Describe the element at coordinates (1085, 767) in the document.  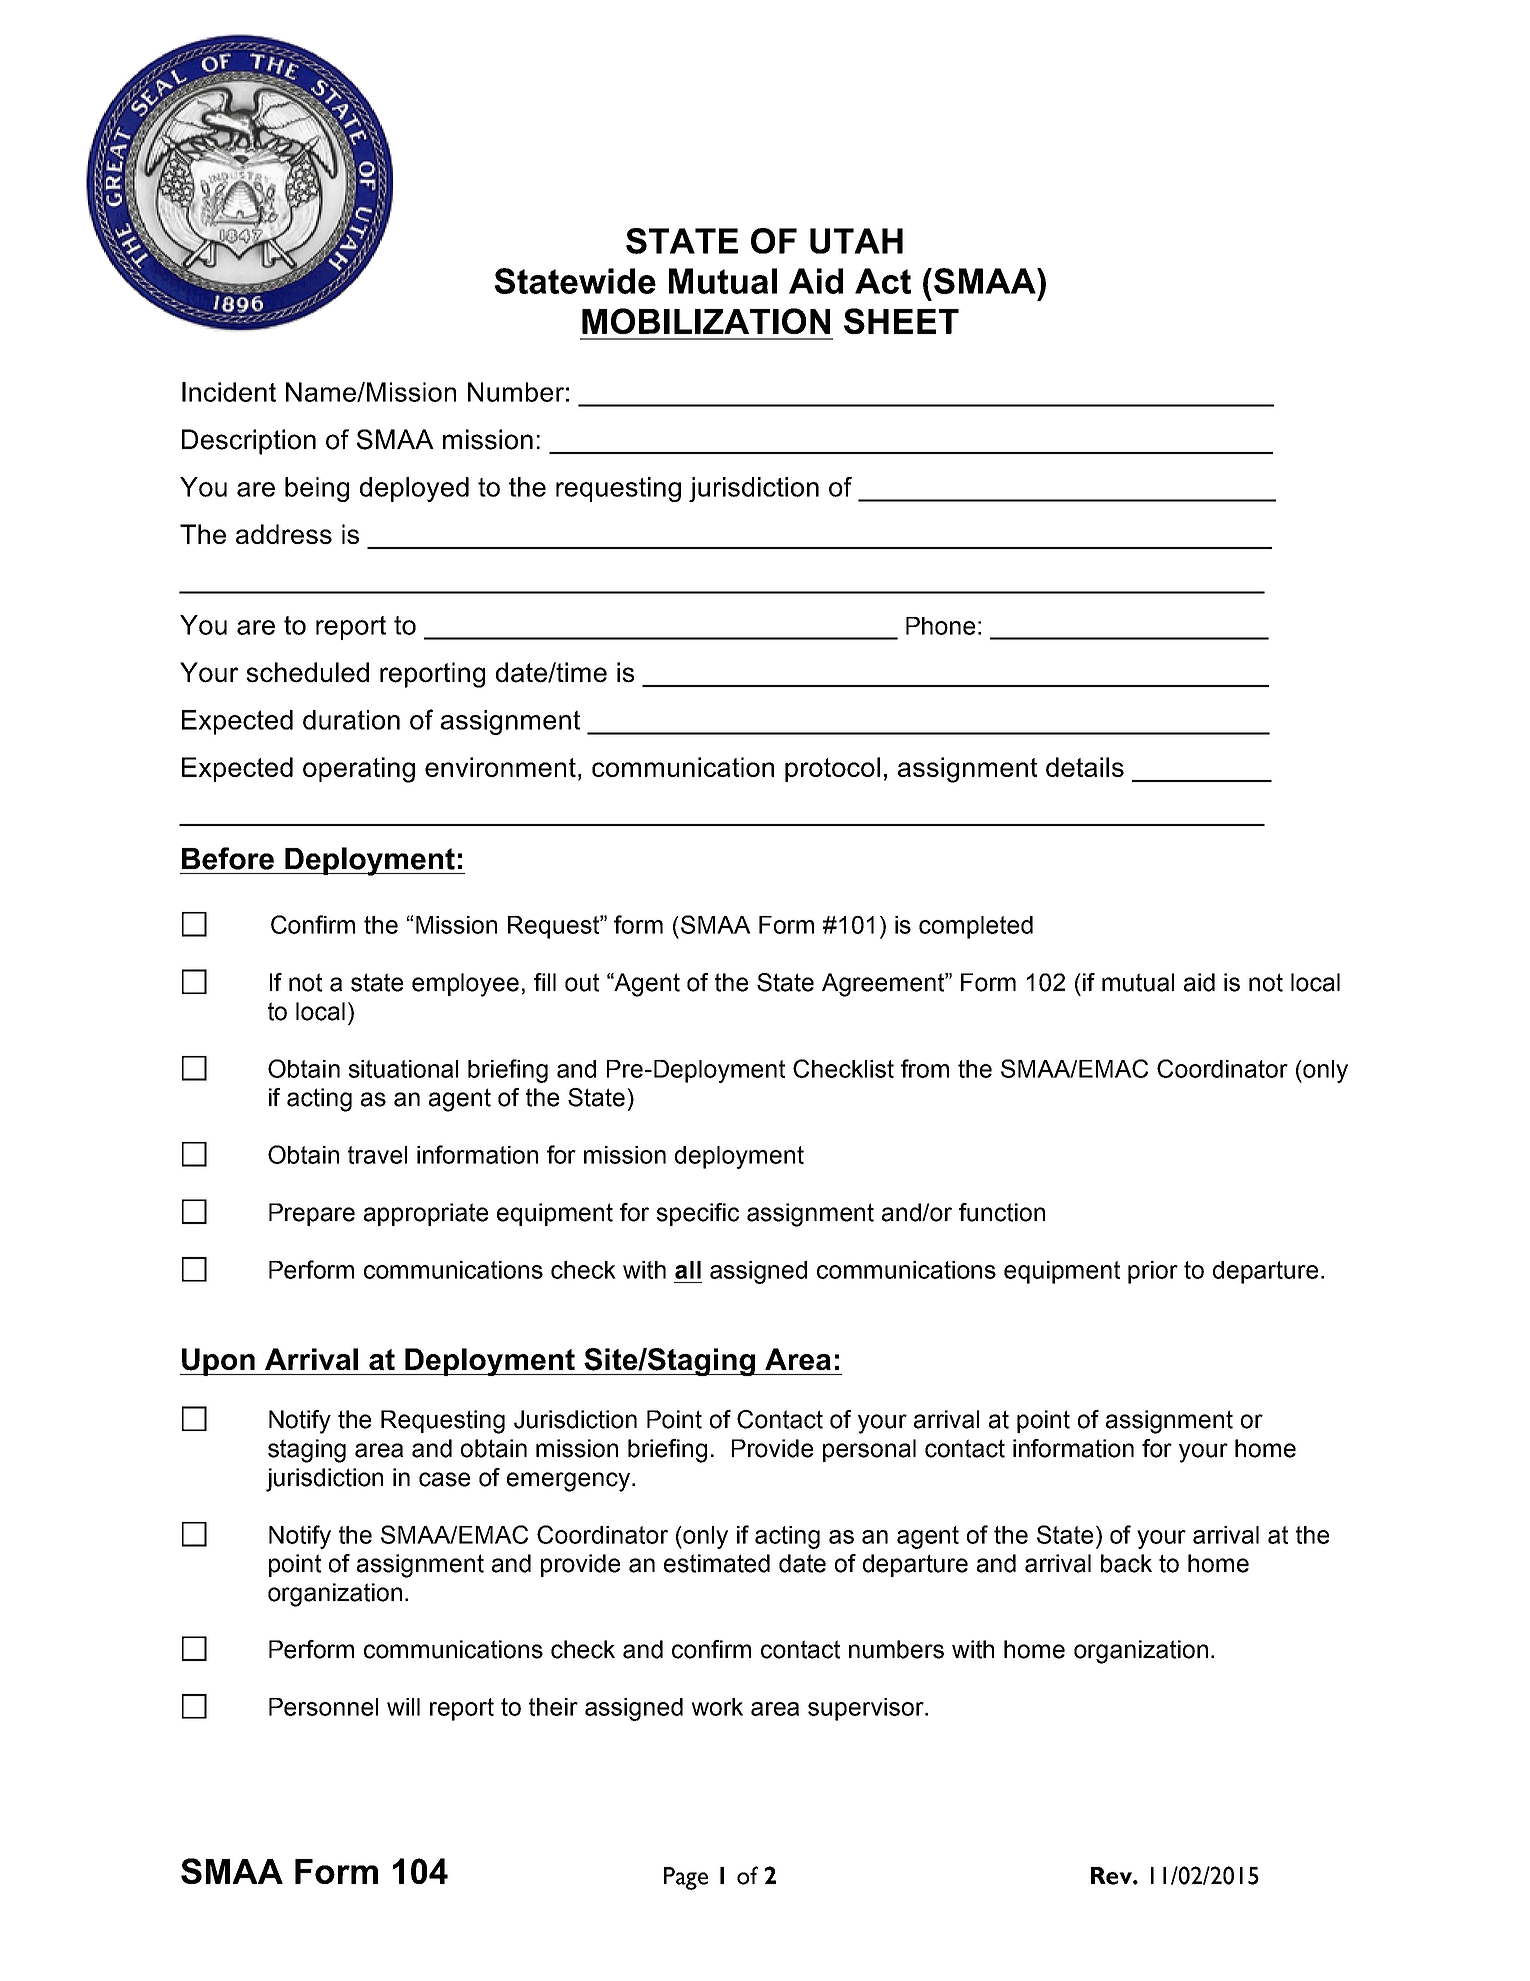
I see `details` at that location.
